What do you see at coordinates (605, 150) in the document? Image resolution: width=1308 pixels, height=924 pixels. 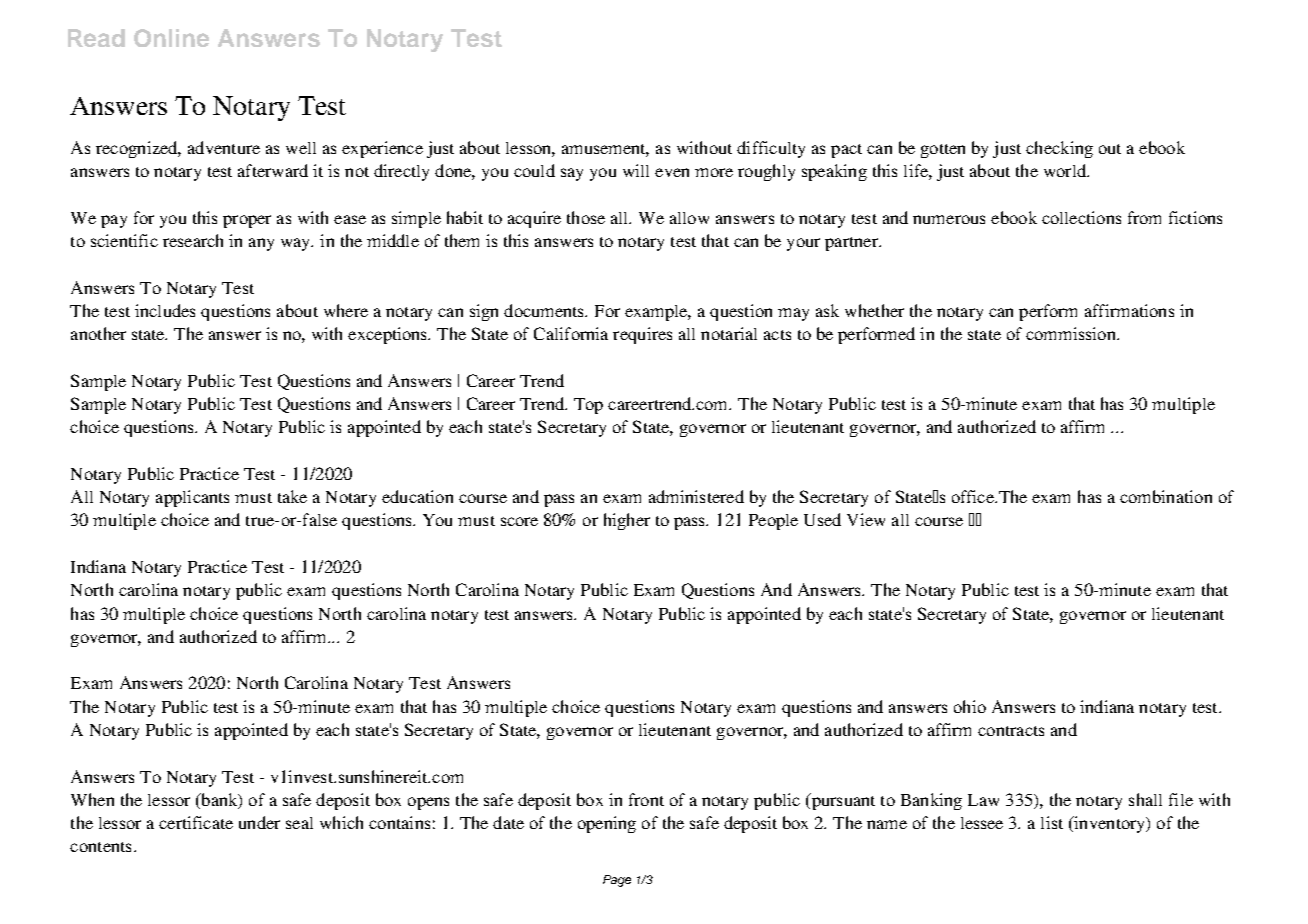 I see `amusement` at bounding box center [605, 150].
